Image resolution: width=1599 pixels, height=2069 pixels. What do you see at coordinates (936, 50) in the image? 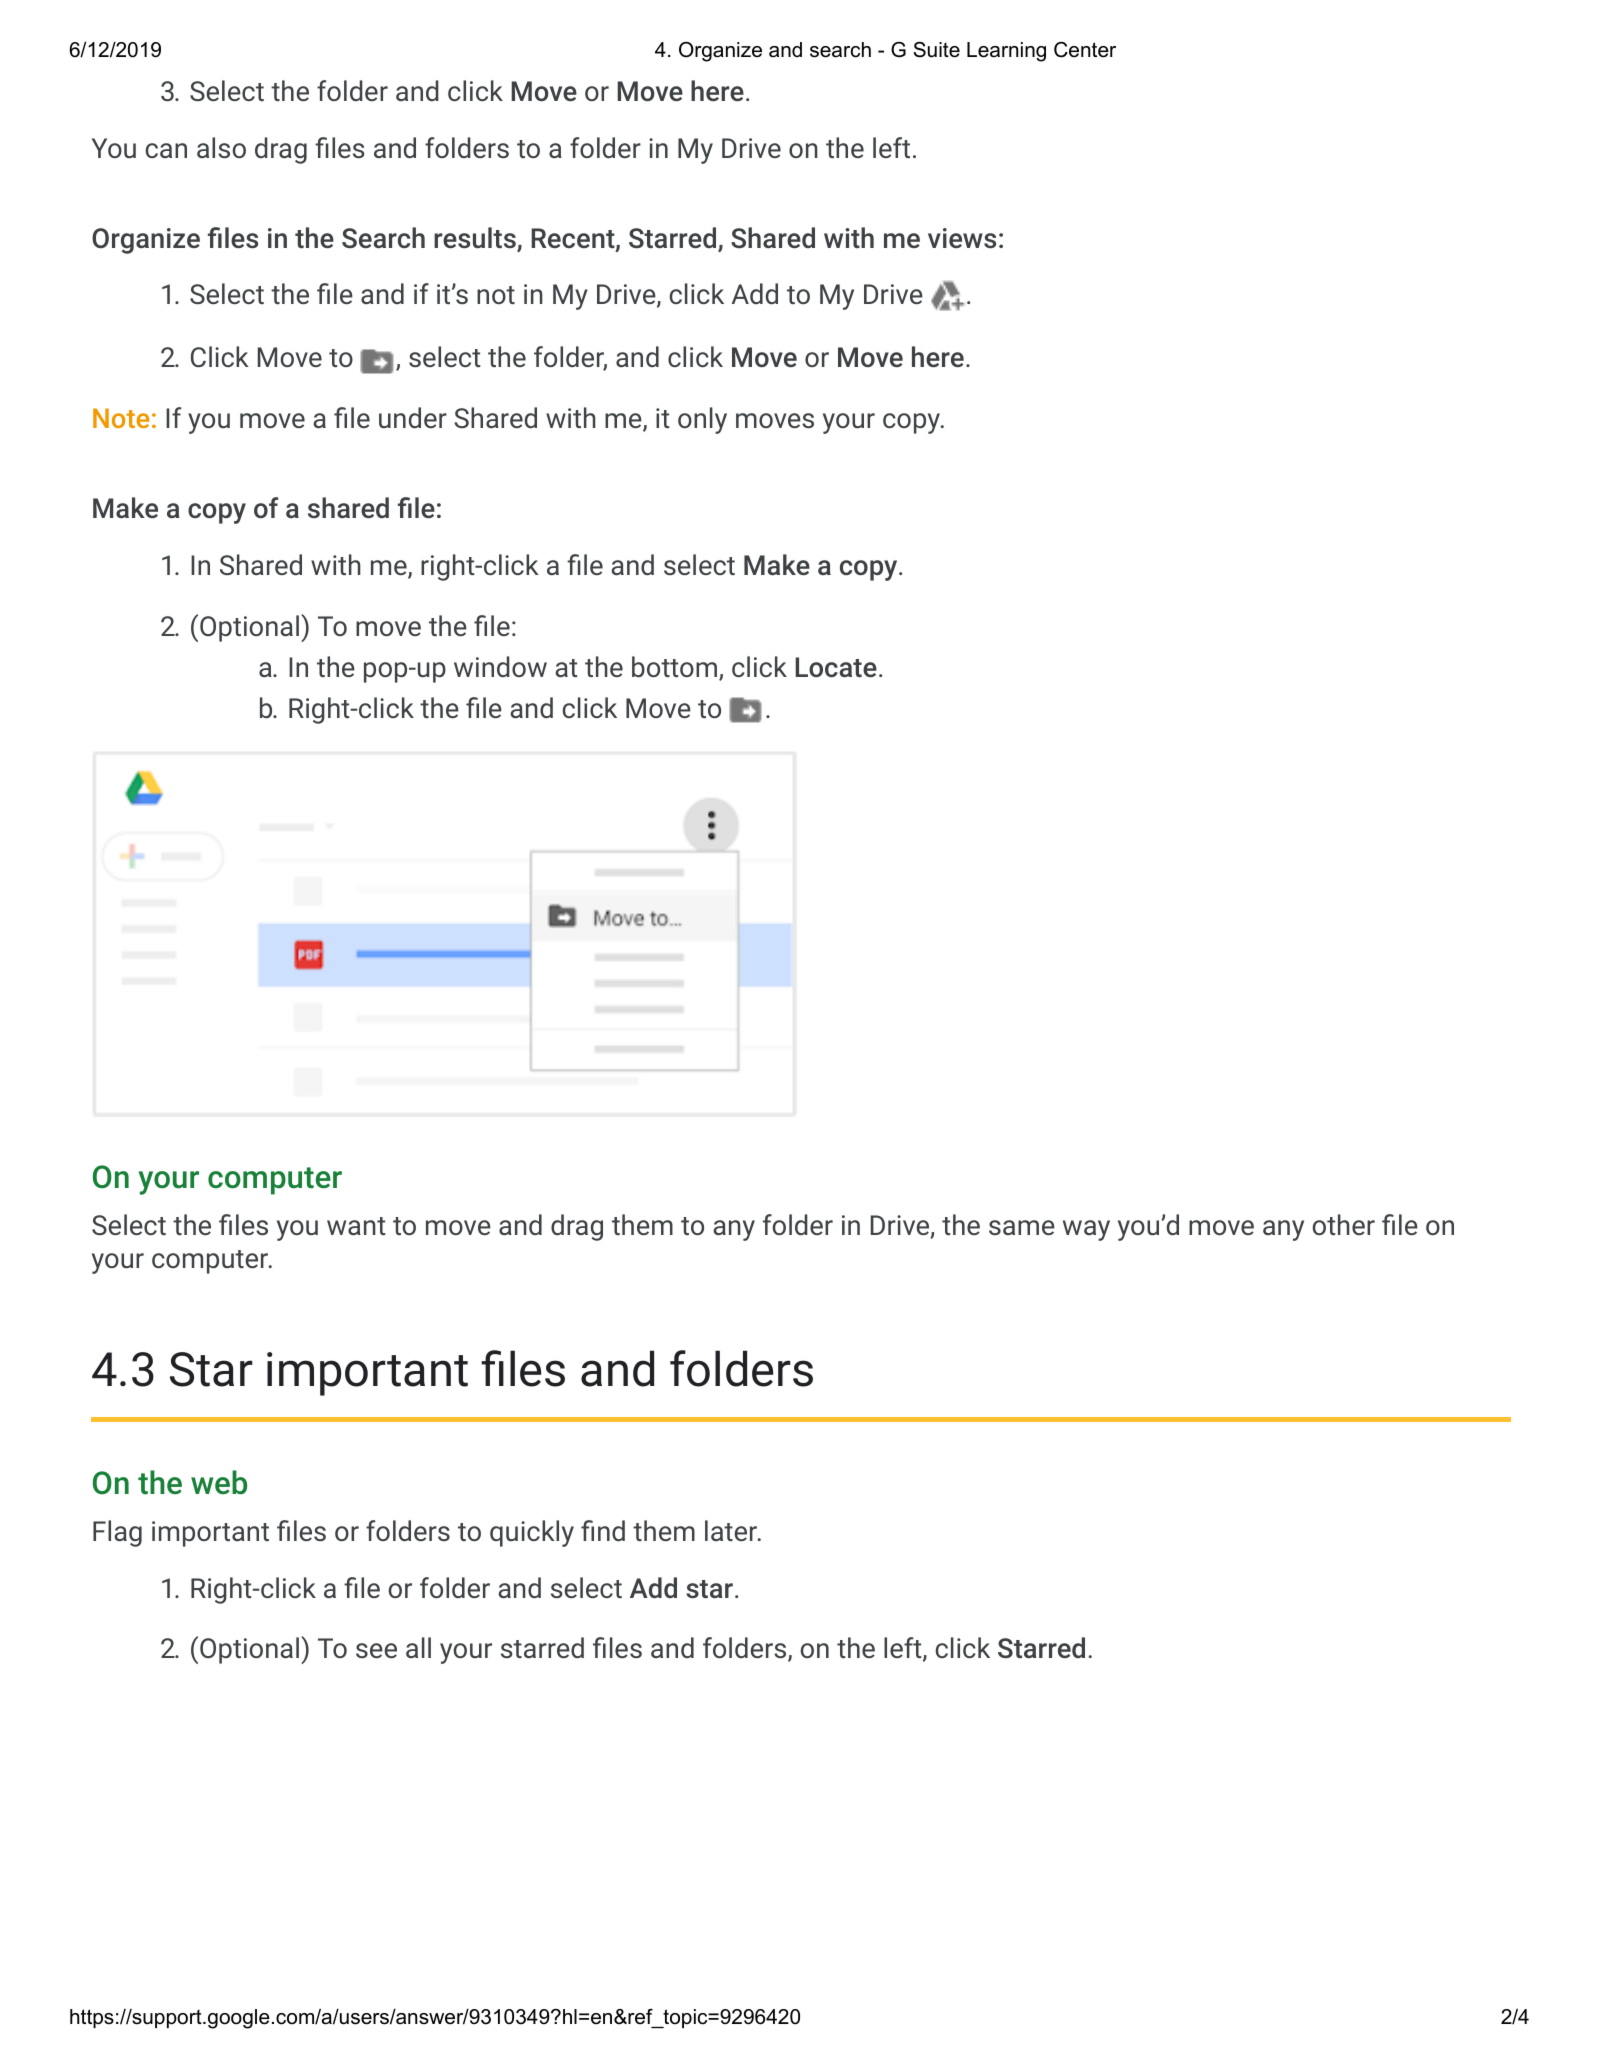
I see `Suite` at bounding box center [936, 50].
